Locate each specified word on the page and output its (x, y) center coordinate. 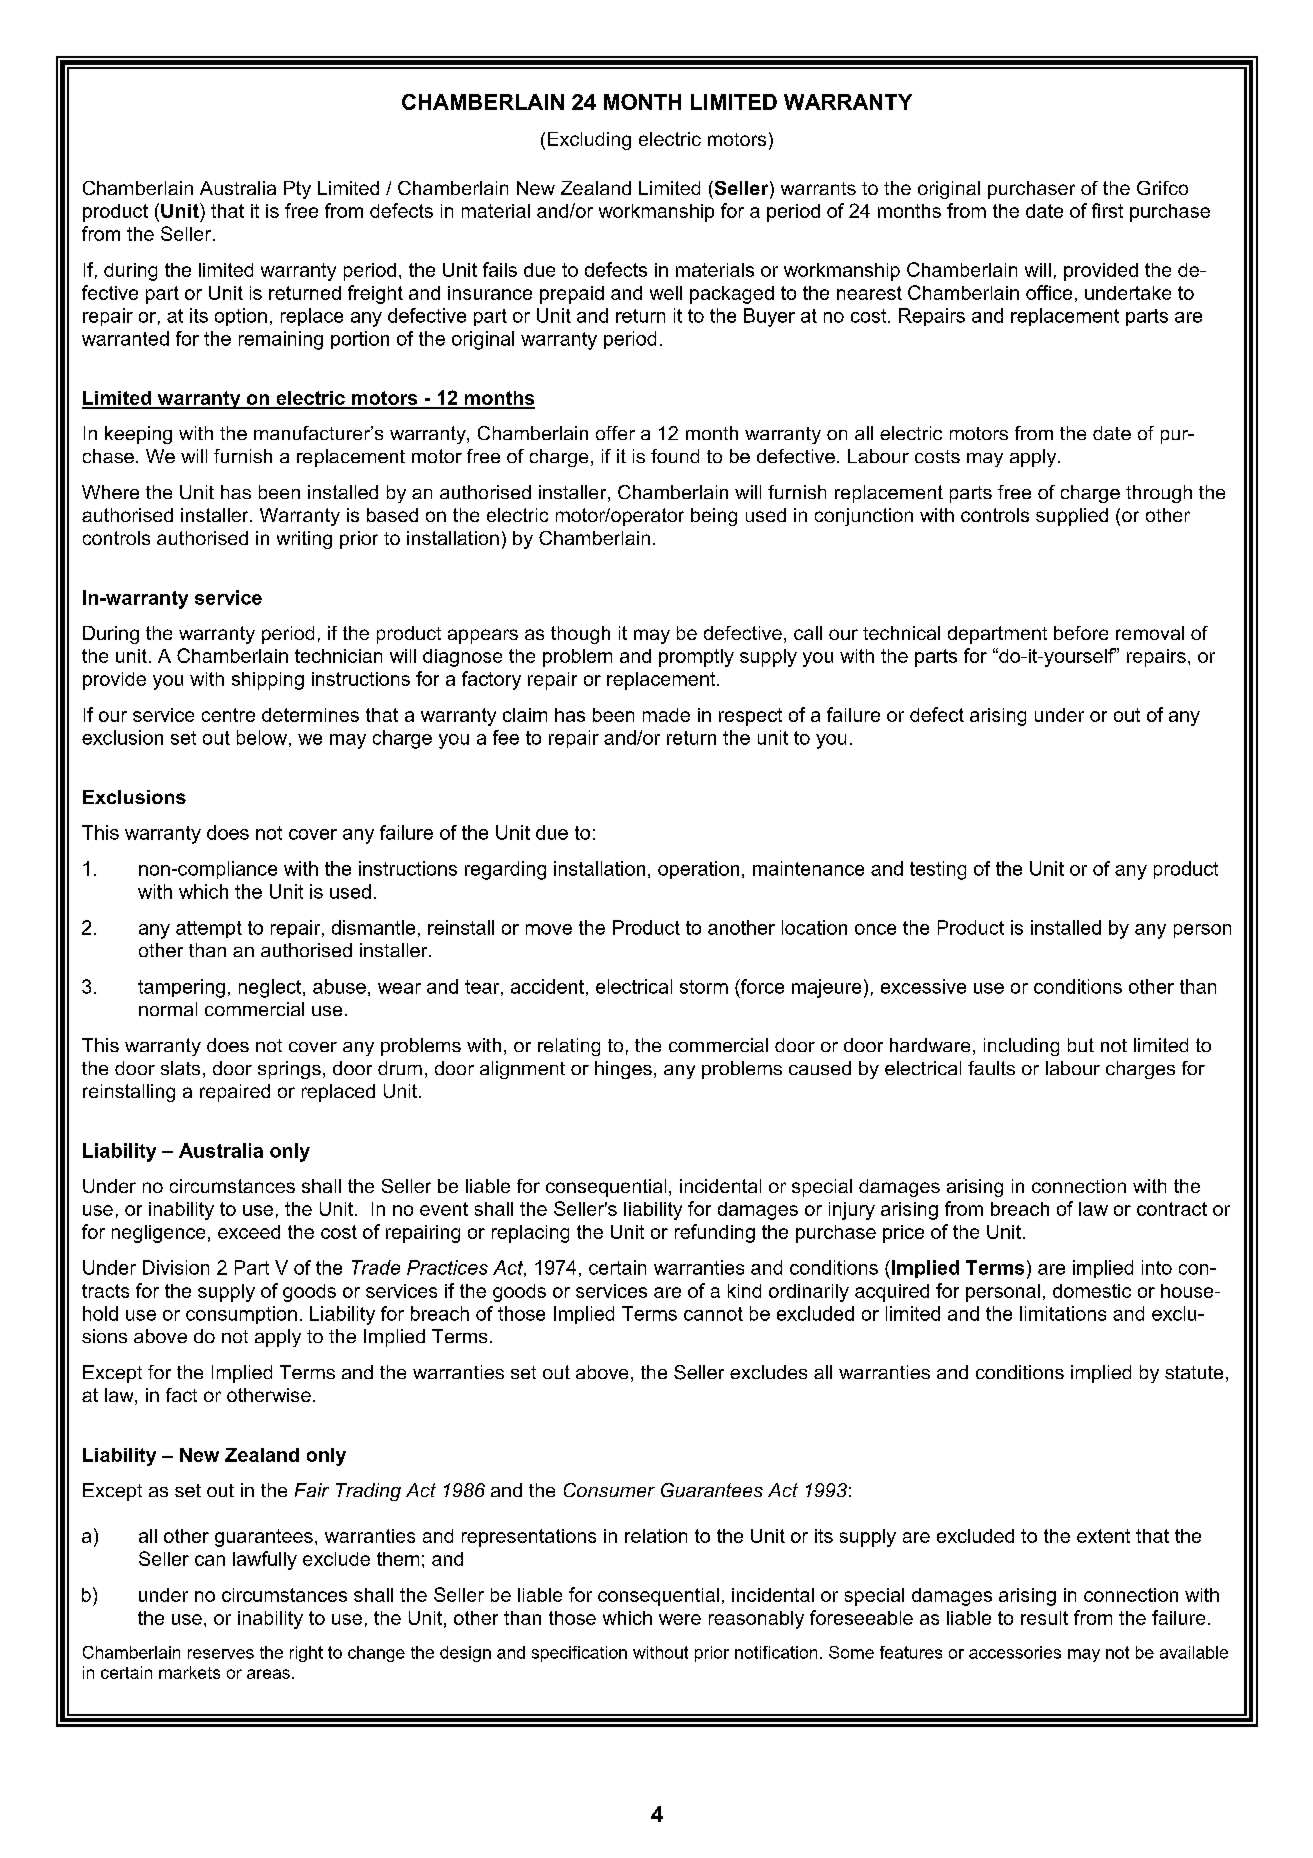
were (680, 1619)
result (1044, 1618)
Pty (297, 190)
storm (704, 987)
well (666, 293)
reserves (221, 1654)
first (1107, 210)
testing (938, 870)
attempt (209, 929)
